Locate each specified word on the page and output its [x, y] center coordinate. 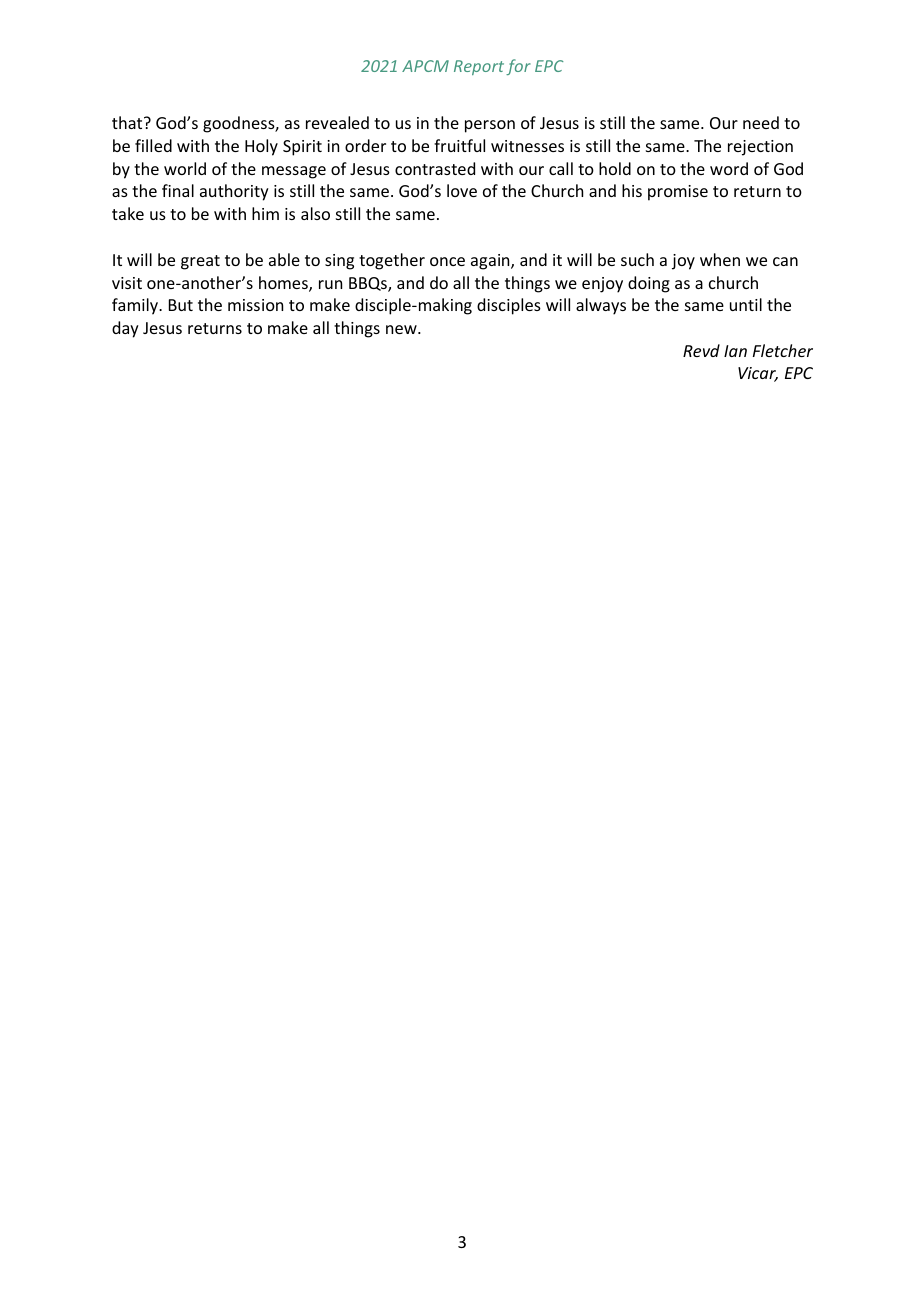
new [402, 329]
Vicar [758, 374]
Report [479, 67]
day [125, 329]
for [518, 67]
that [128, 122]
